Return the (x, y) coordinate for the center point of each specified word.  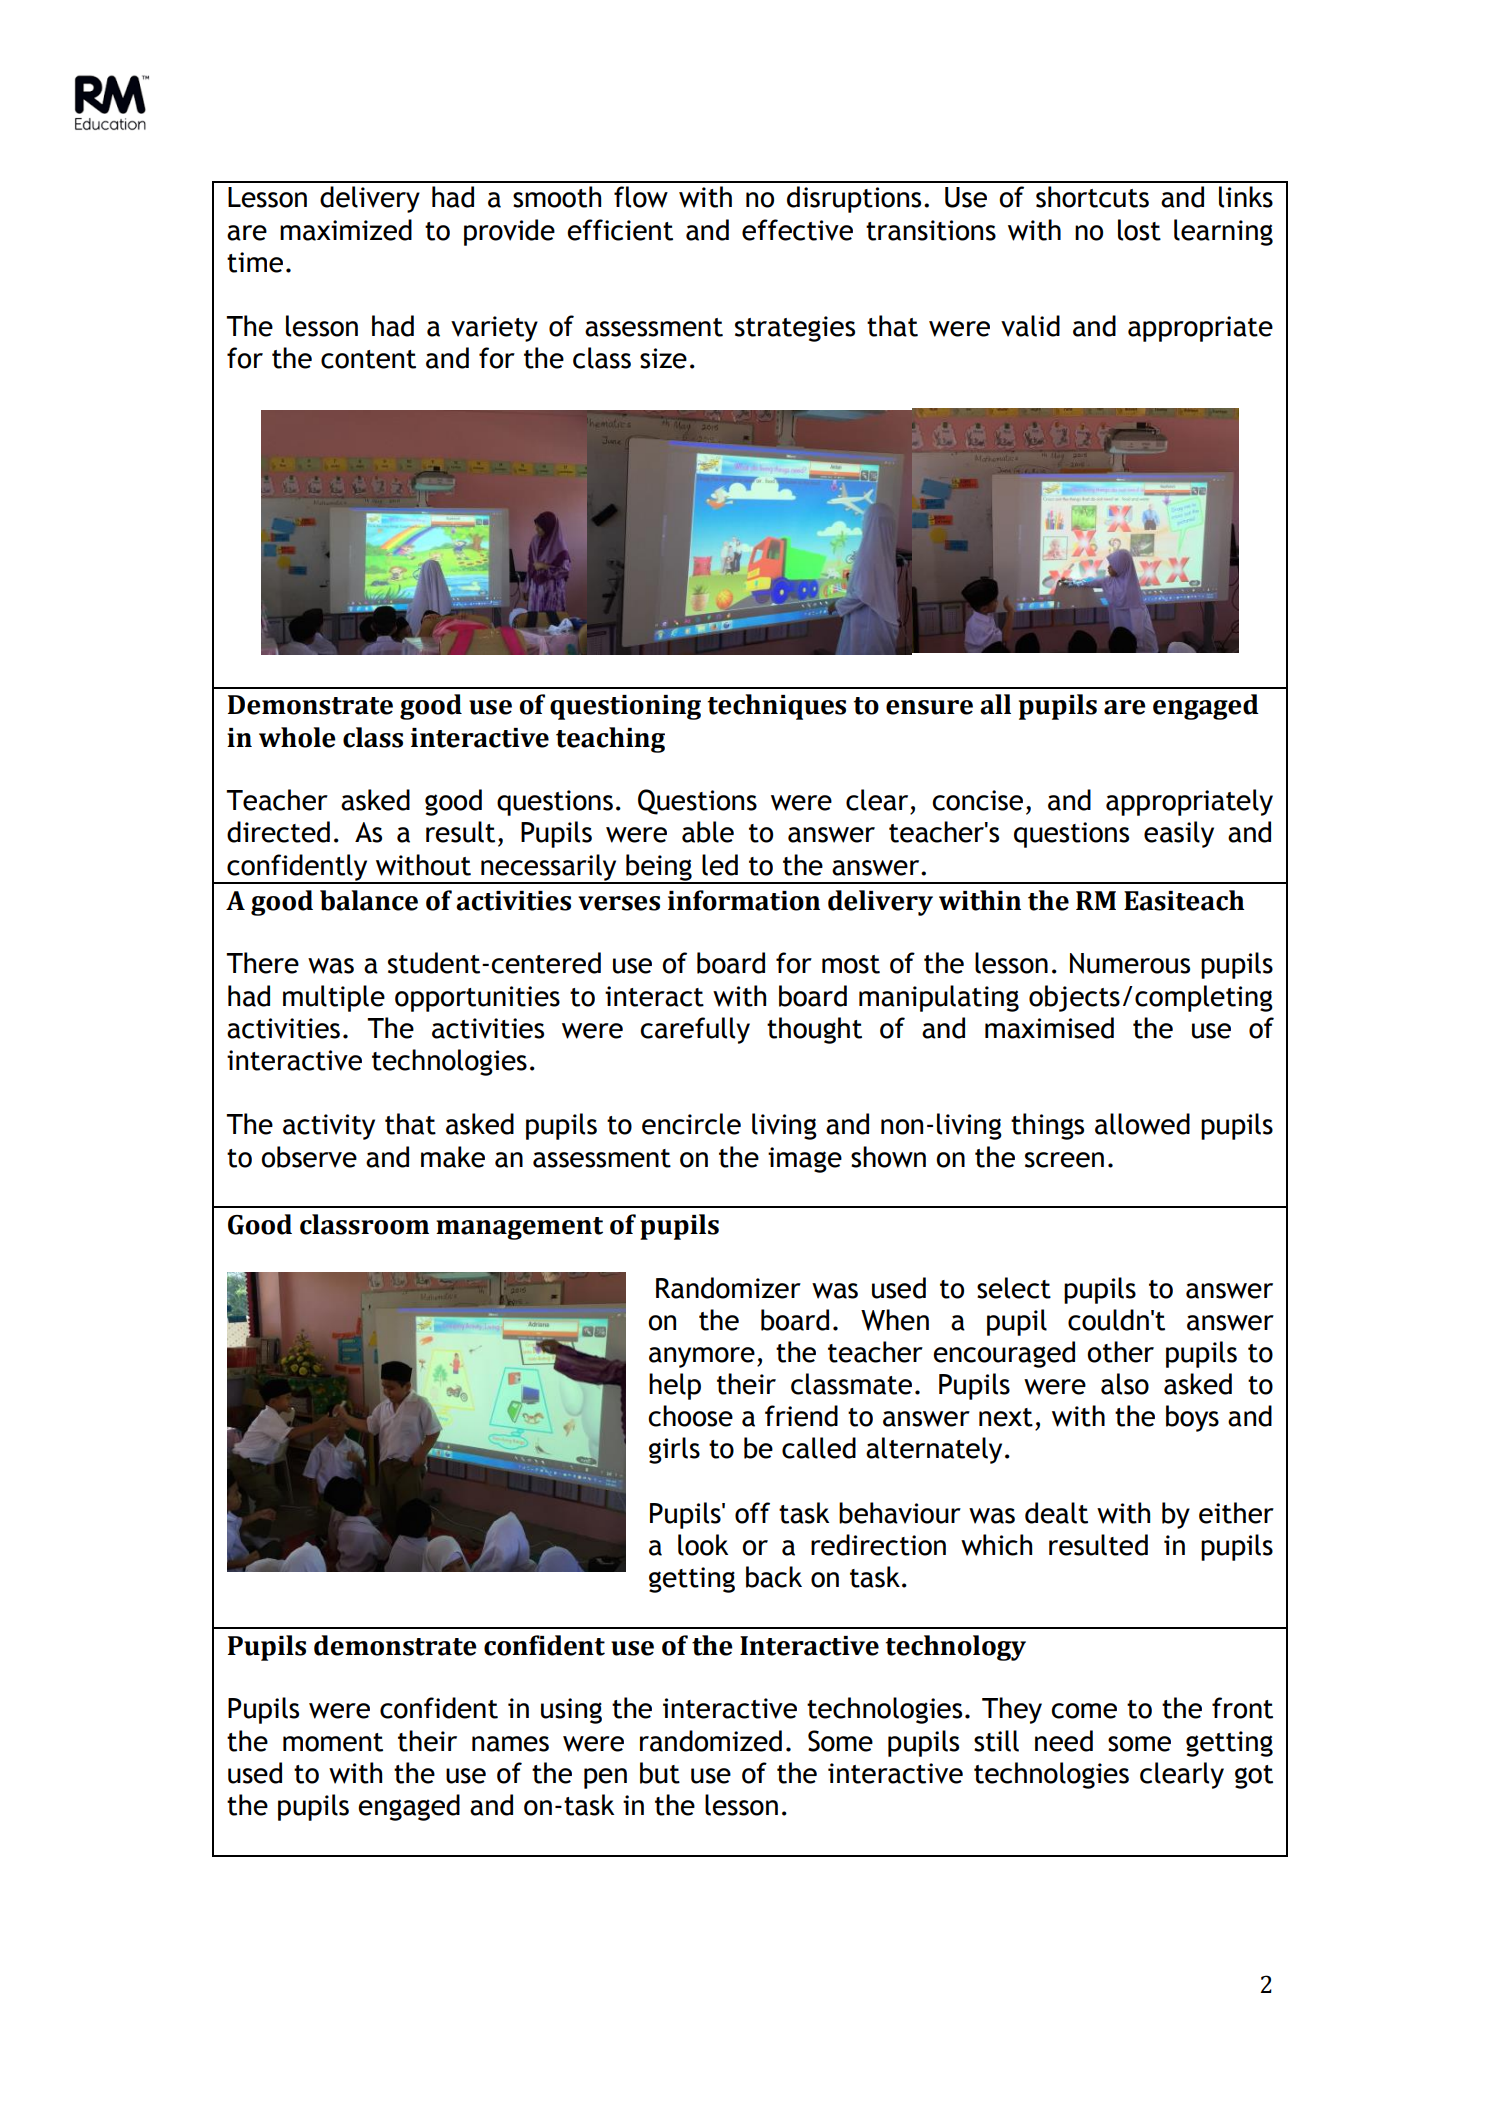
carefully (695, 1030)
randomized (711, 1741)
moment (333, 1742)
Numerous (1130, 963)
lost (1139, 230)
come (1084, 1711)
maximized (346, 230)
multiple (334, 998)
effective (797, 230)
